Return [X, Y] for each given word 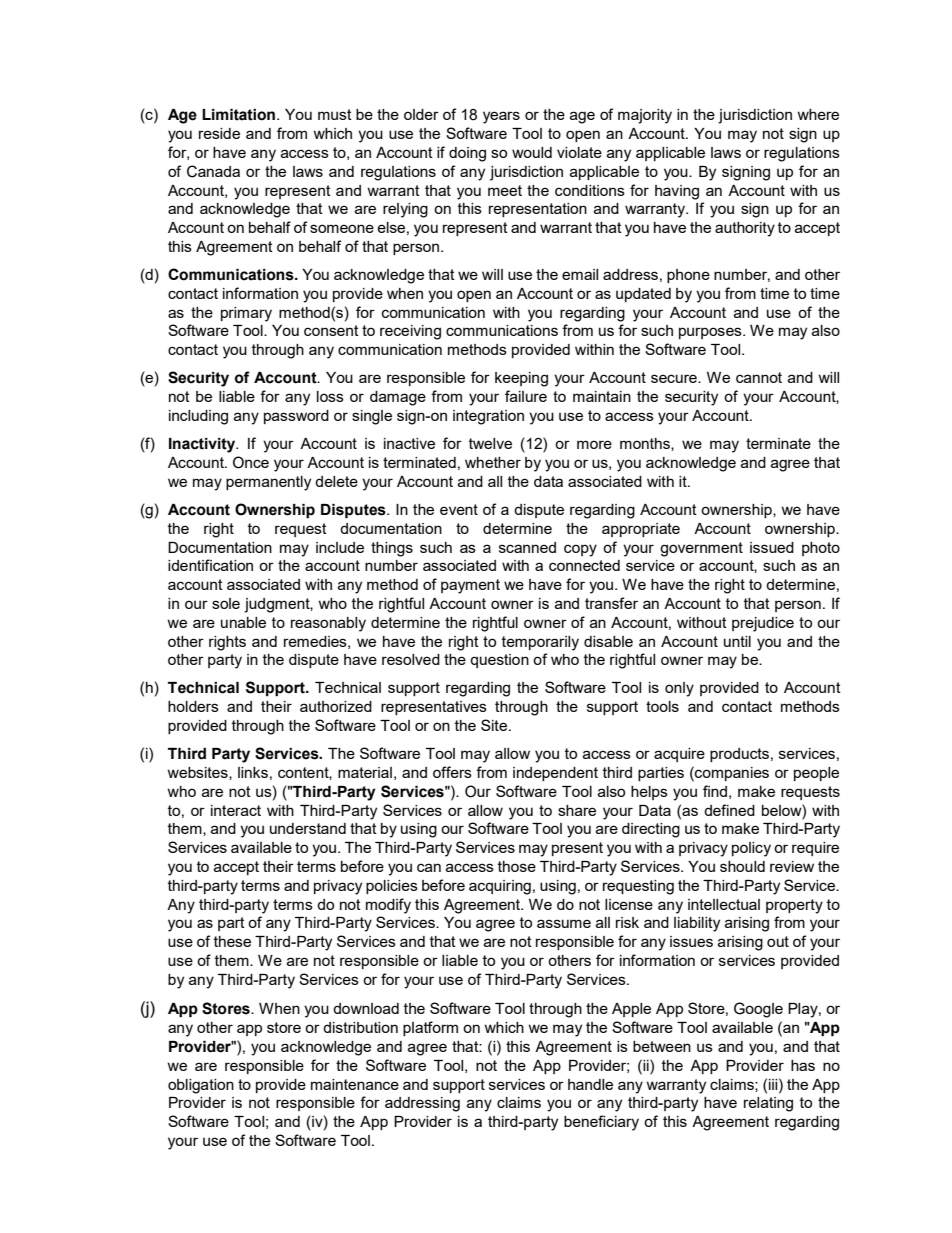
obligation [201, 1086]
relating [768, 1104]
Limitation [238, 115]
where [818, 114]
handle [590, 1084]
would [532, 152]
